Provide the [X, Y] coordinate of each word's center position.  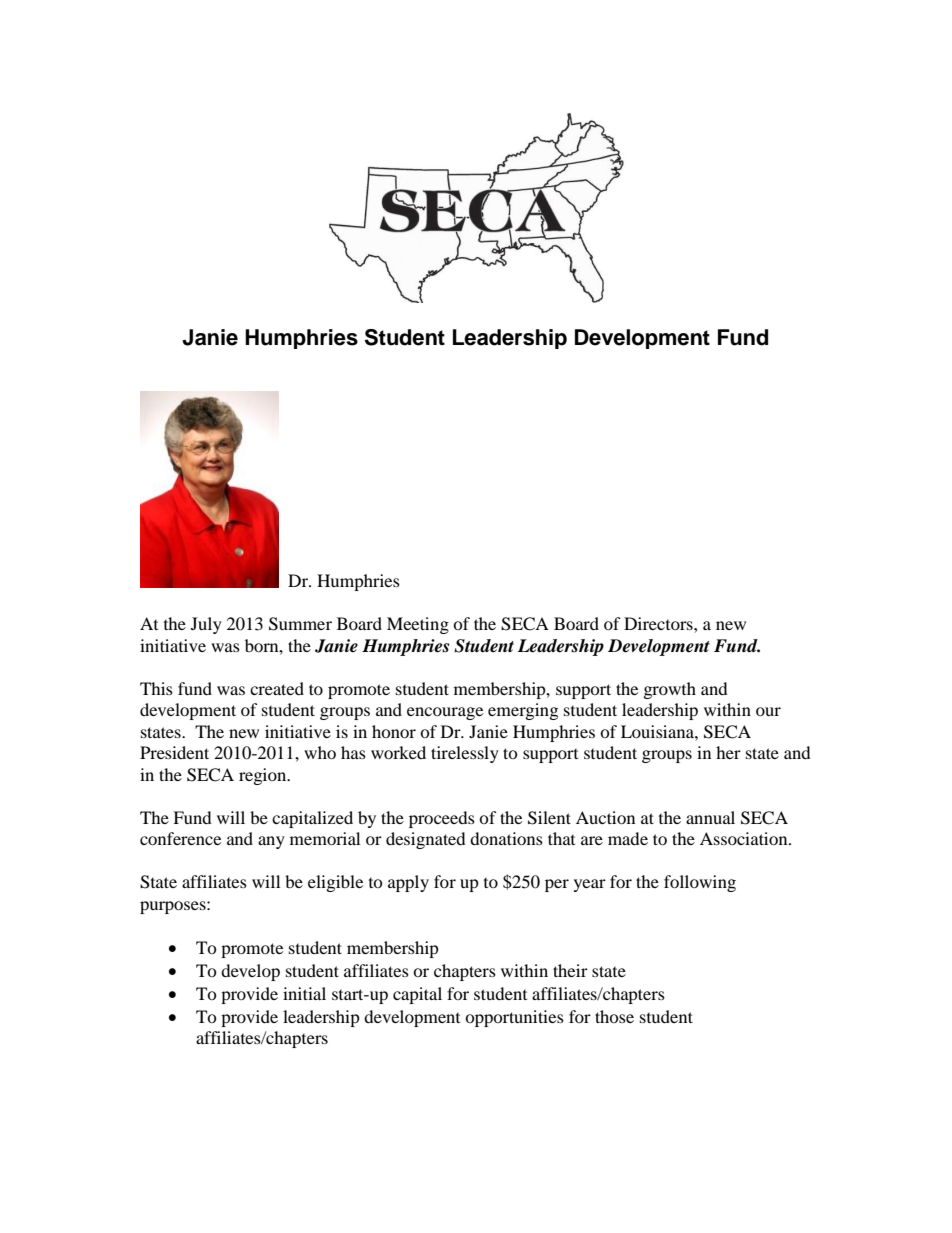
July [206, 625]
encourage [445, 713]
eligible [335, 883]
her [728, 752]
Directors [659, 623]
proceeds [442, 819]
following [700, 883]
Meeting [418, 625]
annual [710, 817]
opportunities [514, 1018]
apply [408, 883]
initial [304, 993]
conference [180, 838]
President [174, 752]
